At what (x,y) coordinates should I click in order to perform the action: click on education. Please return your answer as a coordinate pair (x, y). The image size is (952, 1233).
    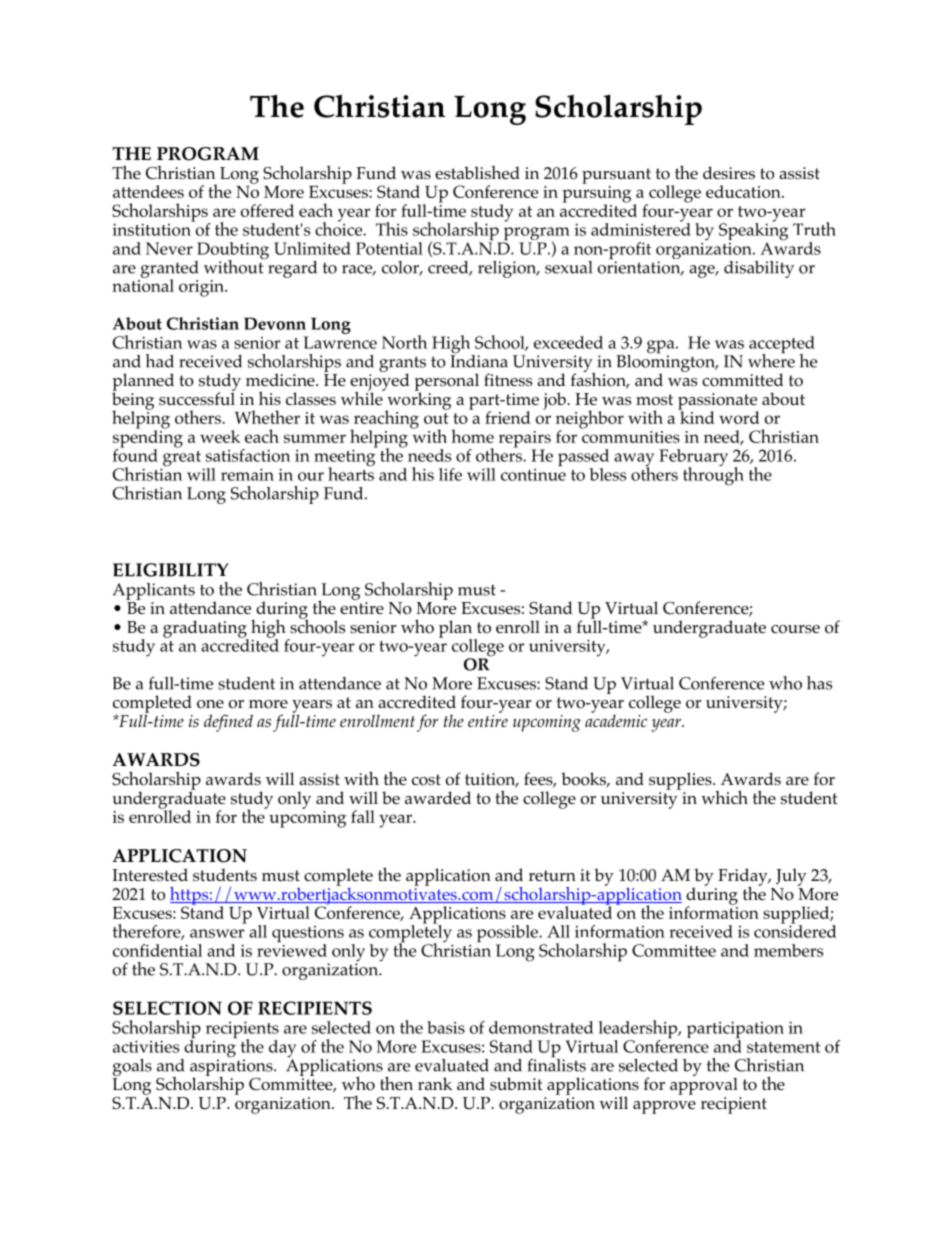
    Looking at the image, I should click on (744, 191).
